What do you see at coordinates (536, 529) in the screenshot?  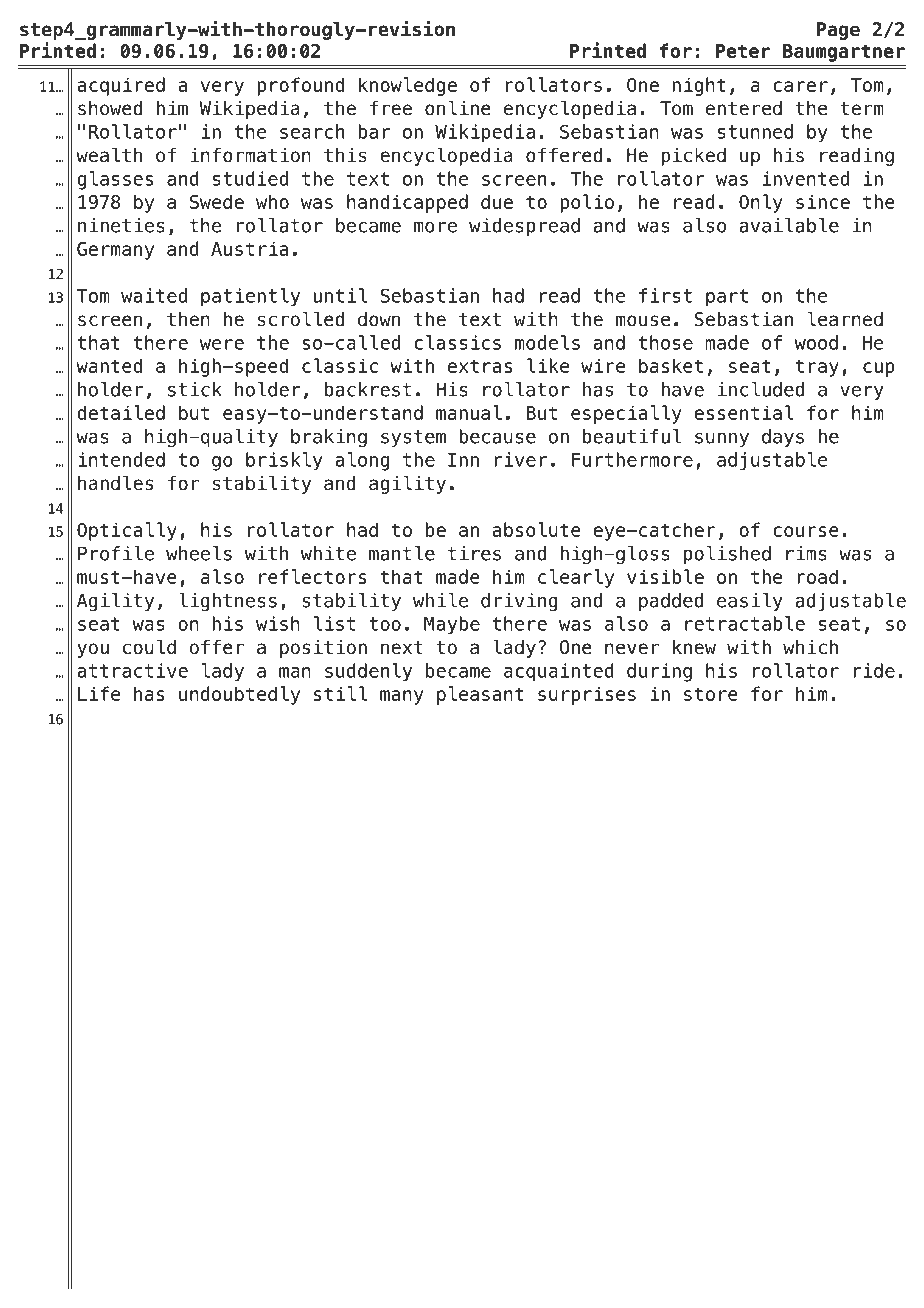 I see `absolute` at bounding box center [536, 529].
